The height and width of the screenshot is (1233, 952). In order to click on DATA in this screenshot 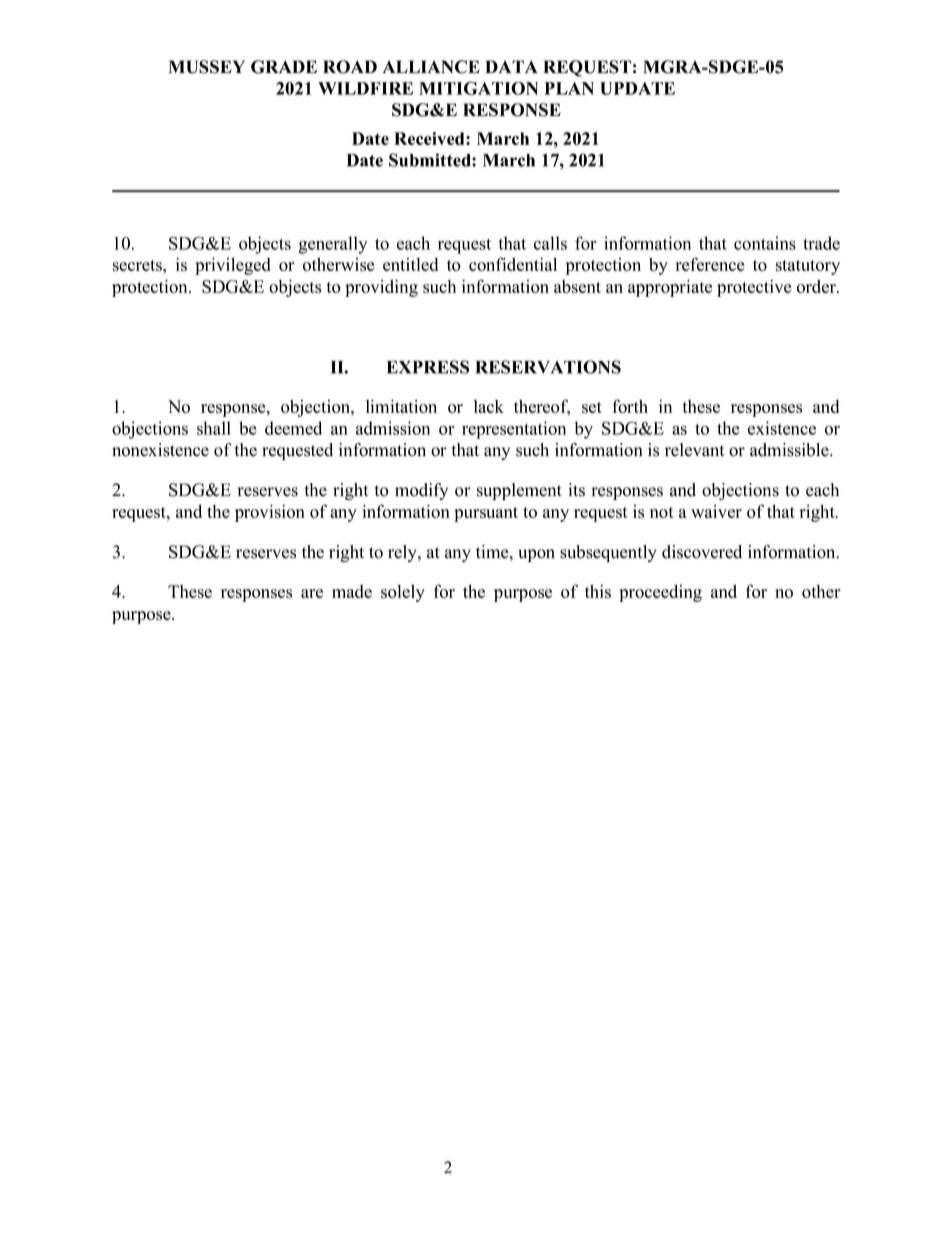, I will do `click(511, 66)`.
